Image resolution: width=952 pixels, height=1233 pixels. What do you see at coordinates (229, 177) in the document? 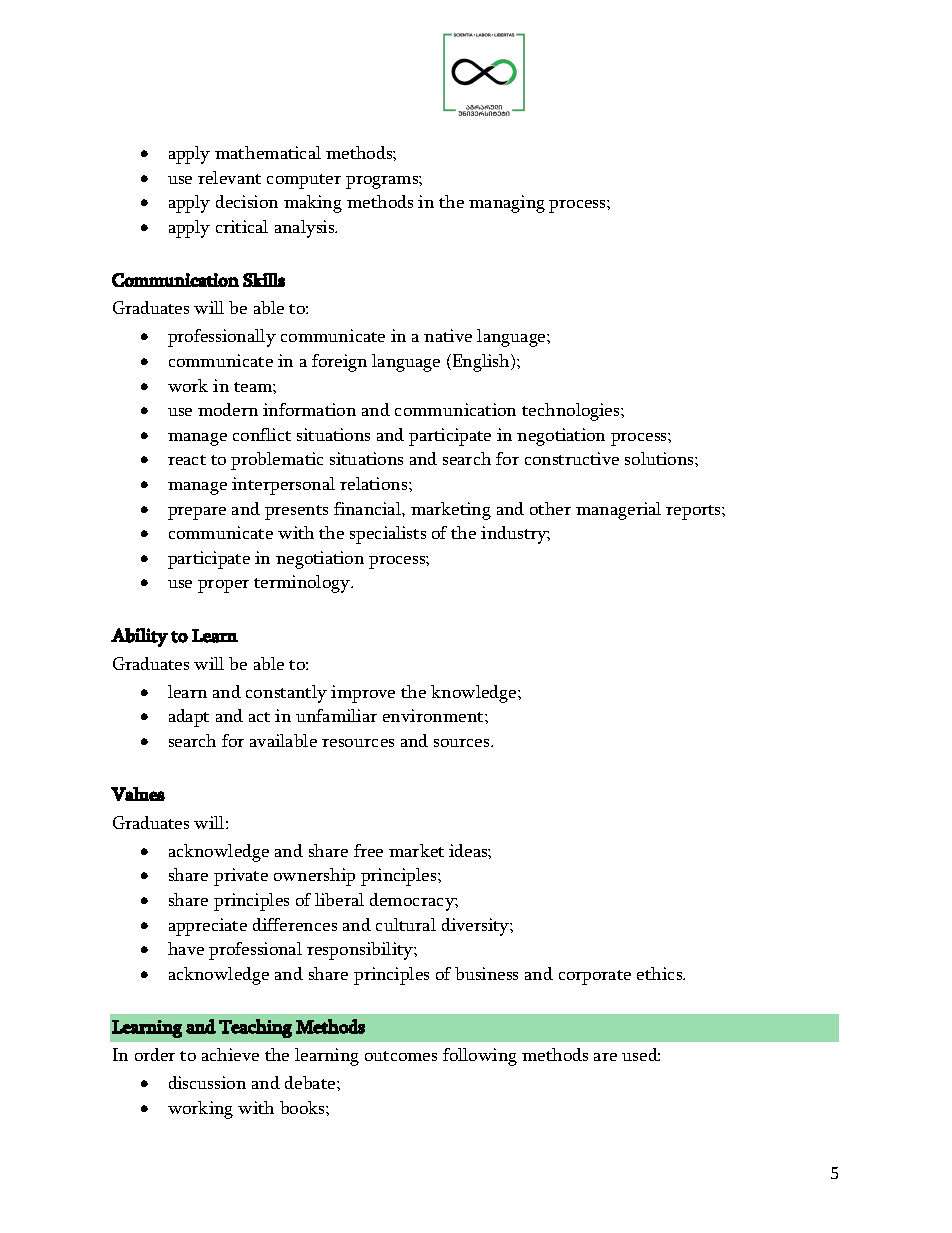
I see `relevant` at bounding box center [229, 177].
